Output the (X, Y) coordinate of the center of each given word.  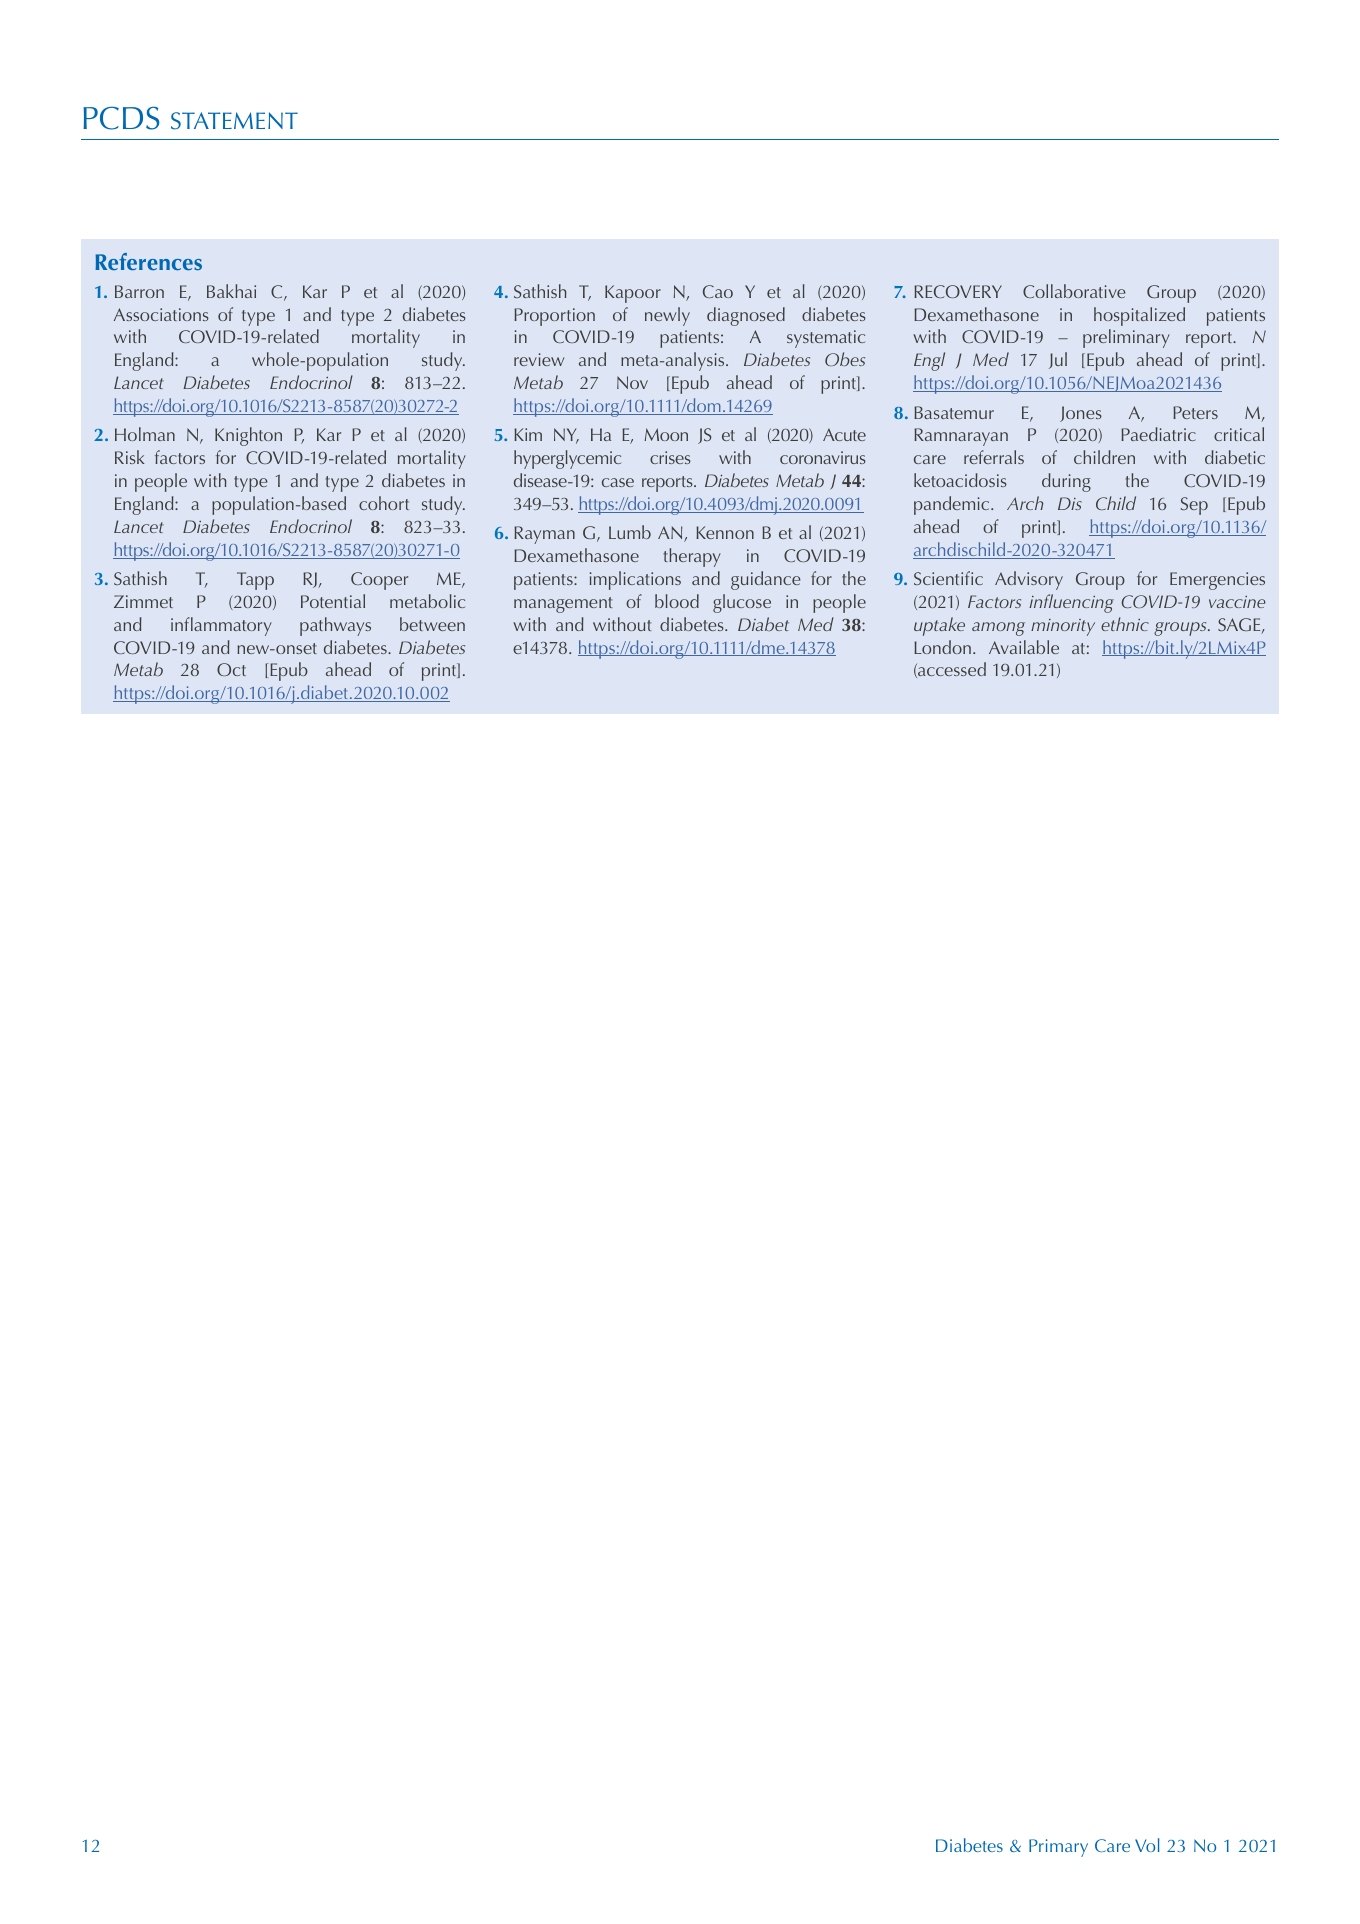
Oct (231, 669)
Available (1024, 647)
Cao (718, 291)
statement (234, 121)
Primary (1058, 1848)
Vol (1147, 1845)
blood (677, 601)
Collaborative (1074, 291)
